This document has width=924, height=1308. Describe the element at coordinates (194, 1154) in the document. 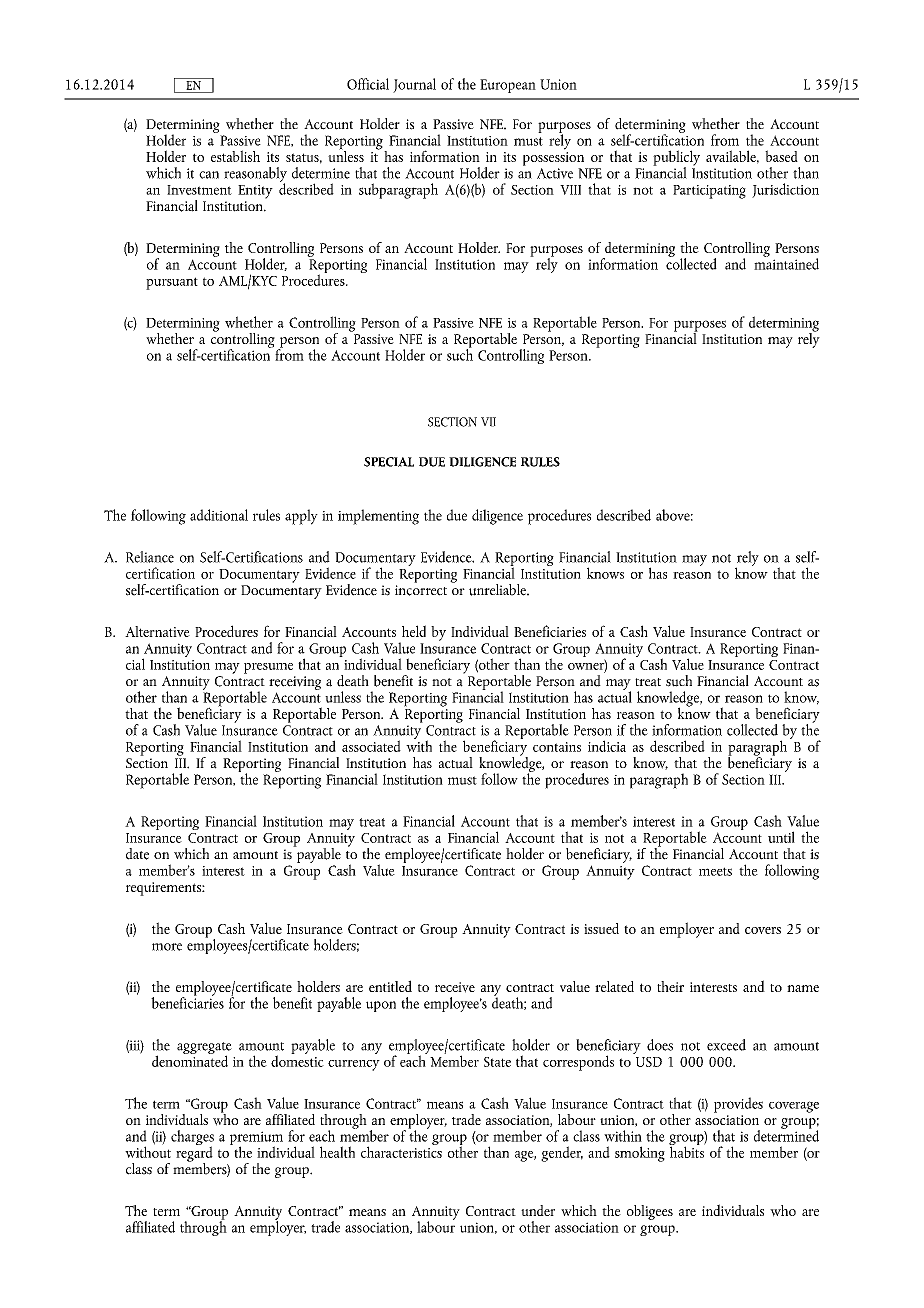

I see `regard` at that location.
